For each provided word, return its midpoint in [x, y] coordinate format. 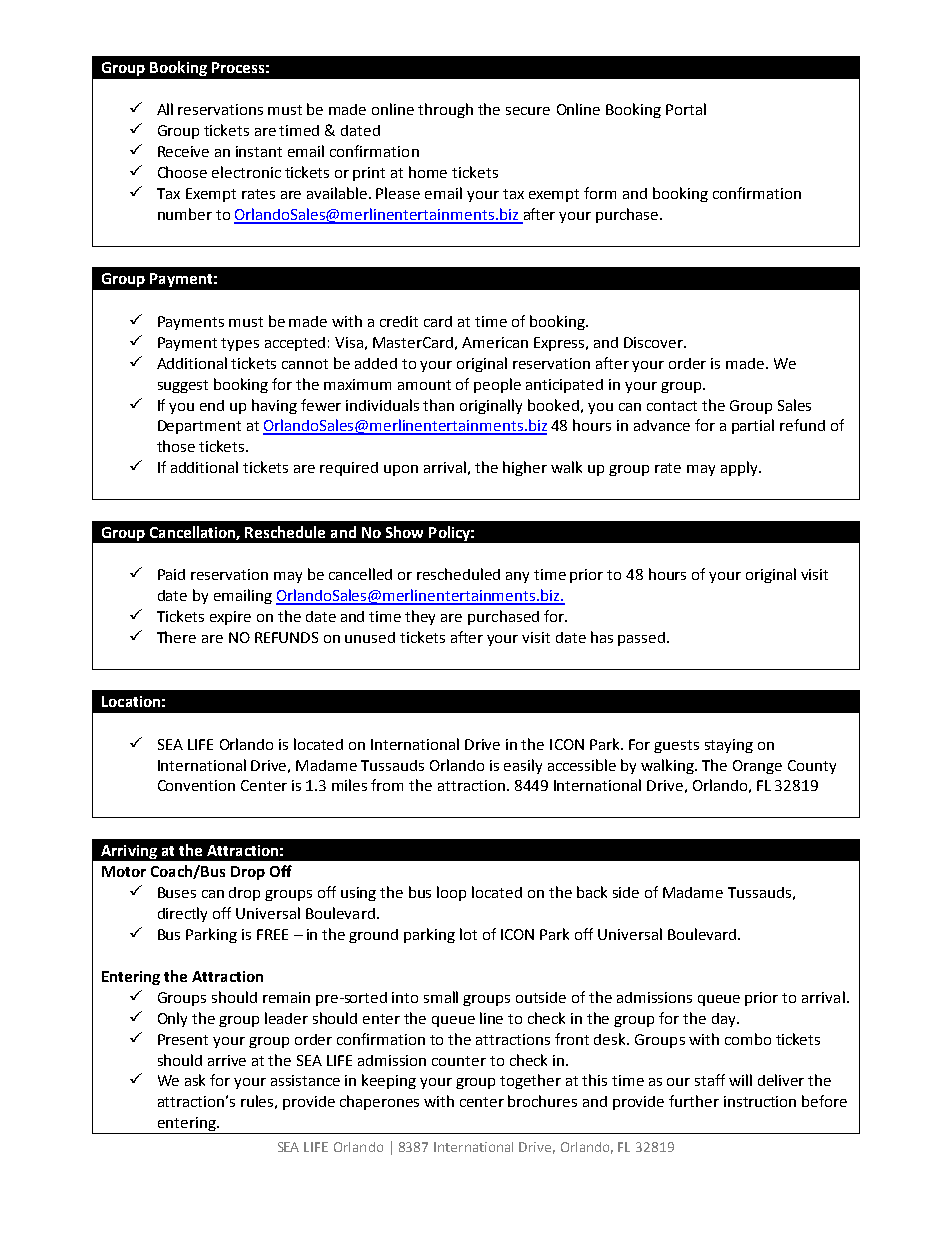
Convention [196, 785]
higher [525, 468]
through [445, 110]
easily [523, 766]
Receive [183, 151]
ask [195, 1080]
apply [740, 468]
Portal [686, 109]
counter [459, 1061]
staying [729, 746]
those [176, 446]
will [740, 1080]
